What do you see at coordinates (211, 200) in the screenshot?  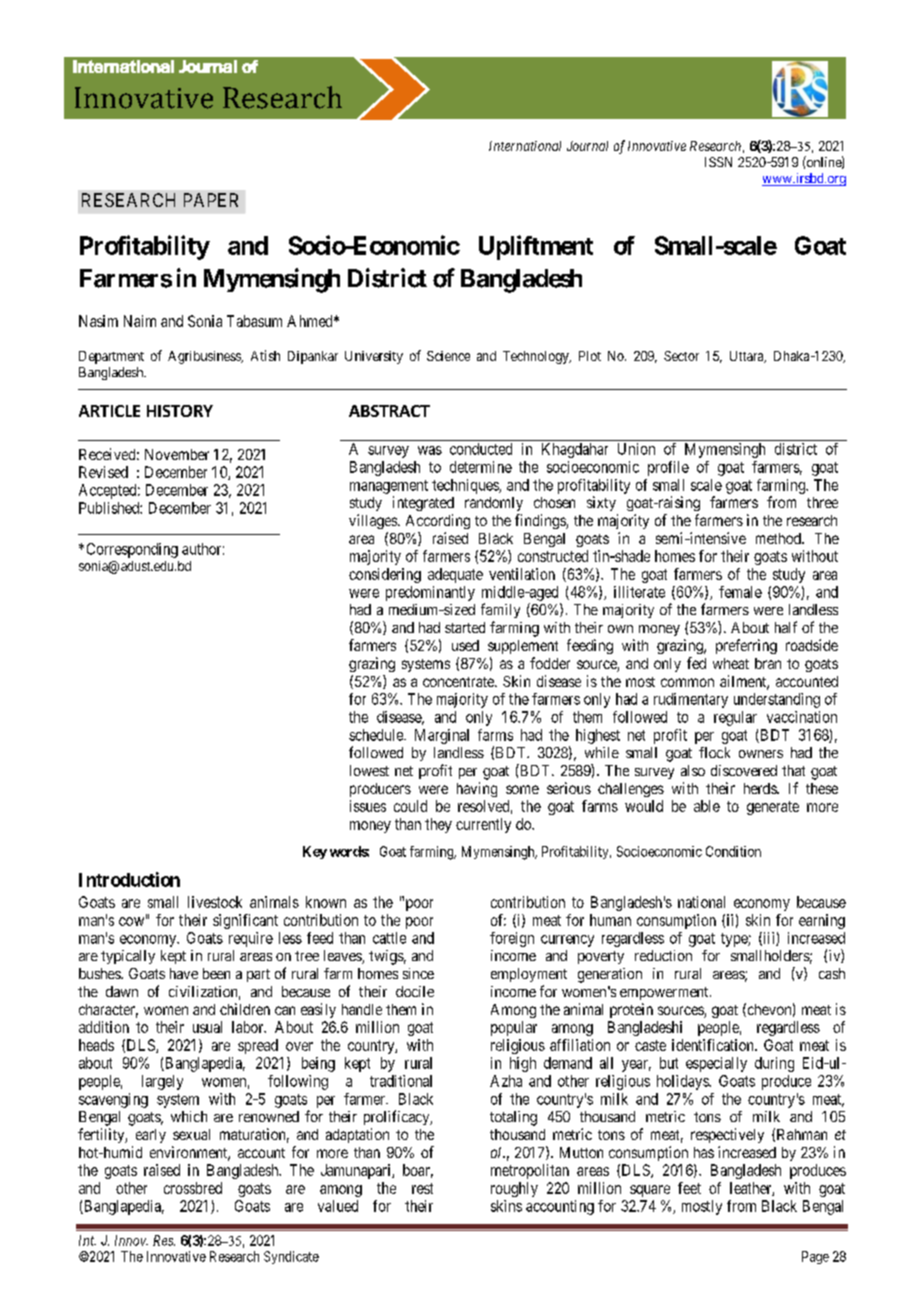 I see `PAPER` at bounding box center [211, 200].
